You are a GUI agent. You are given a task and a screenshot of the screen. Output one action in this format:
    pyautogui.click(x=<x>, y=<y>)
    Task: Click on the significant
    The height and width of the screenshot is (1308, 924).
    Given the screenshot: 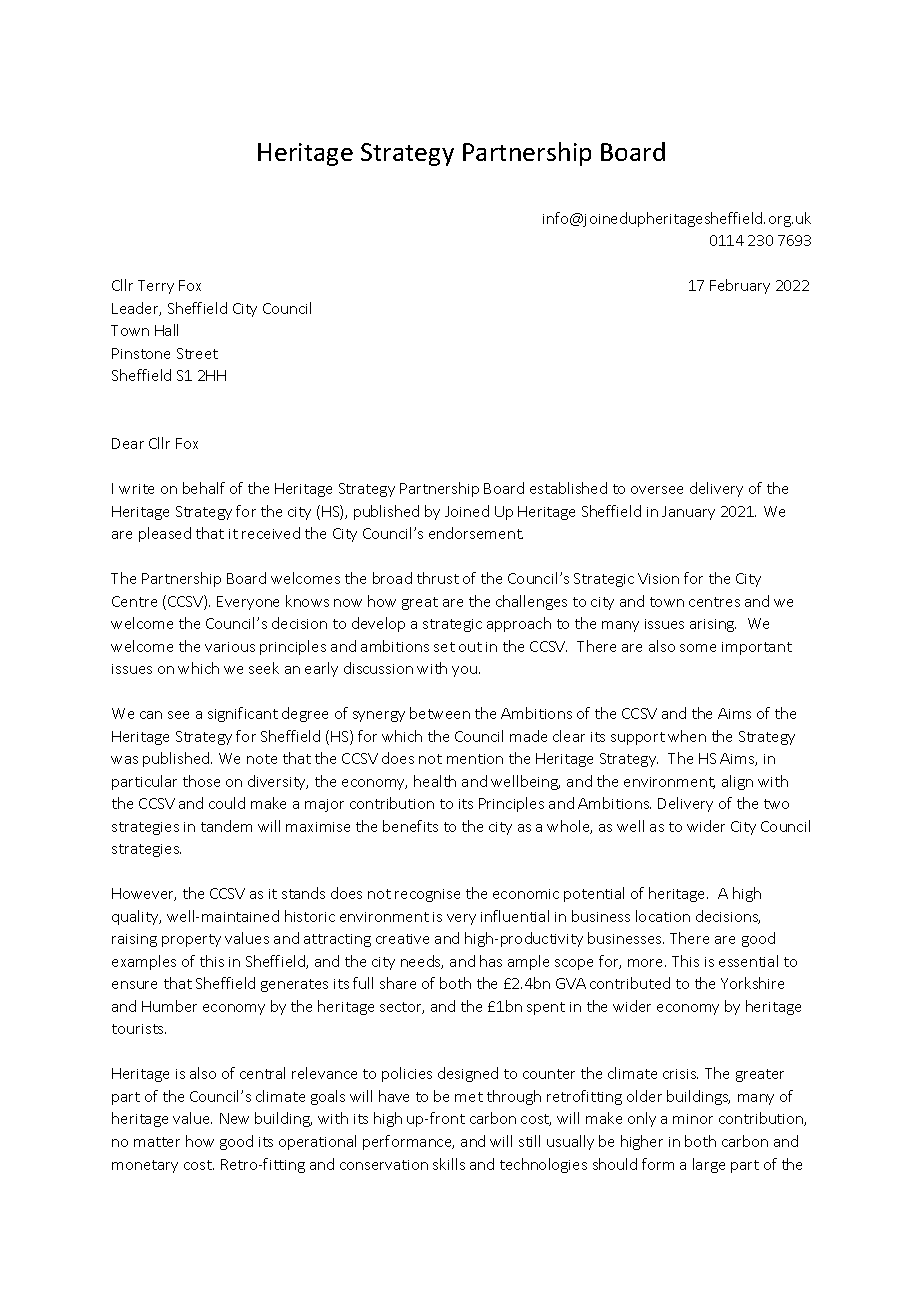 What is the action you would take?
    pyautogui.click(x=243, y=714)
